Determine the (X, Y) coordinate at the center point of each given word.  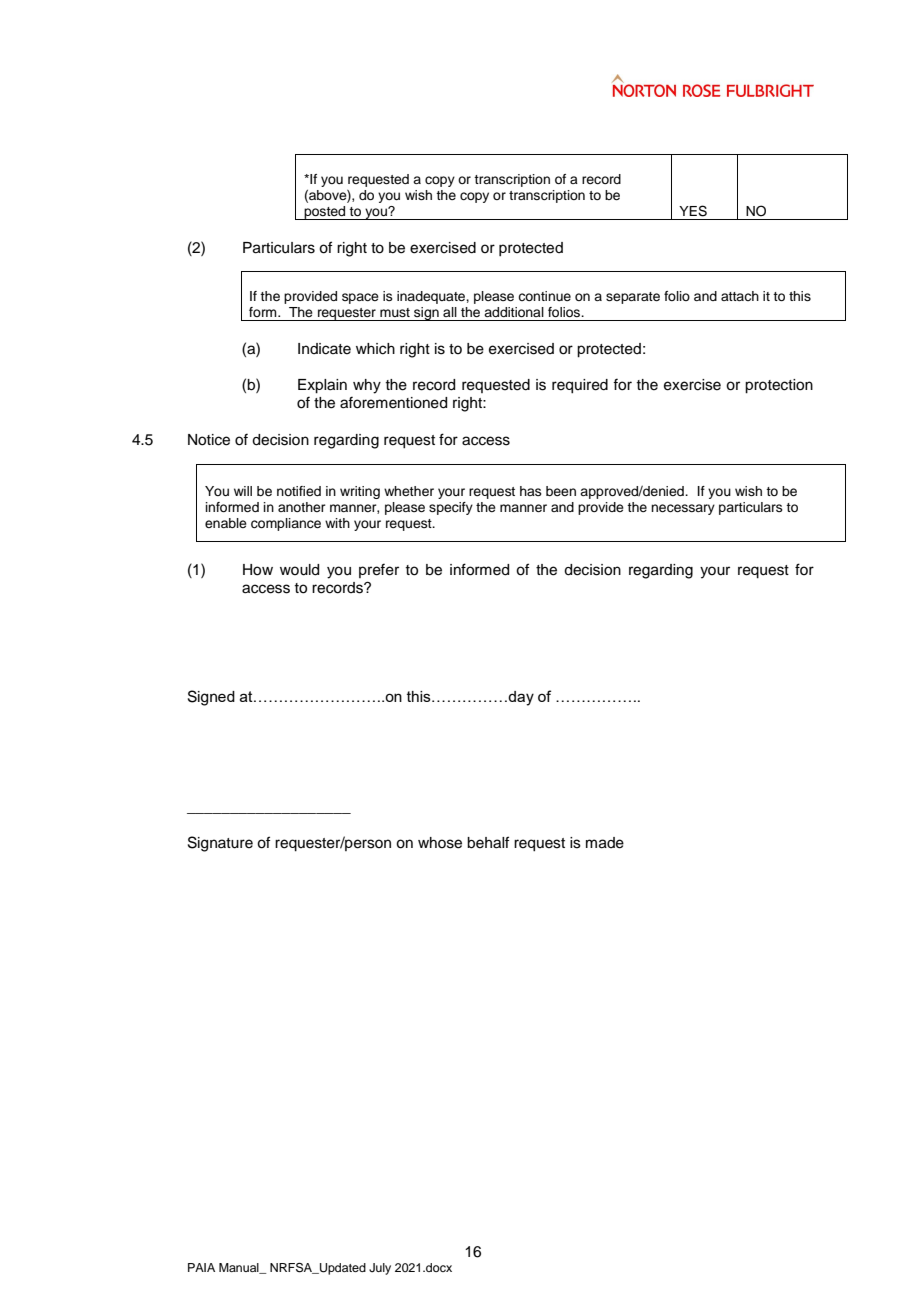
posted (325, 213)
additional (514, 312)
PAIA (201, 1267)
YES (693, 211)
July (380, 1269)
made (605, 843)
